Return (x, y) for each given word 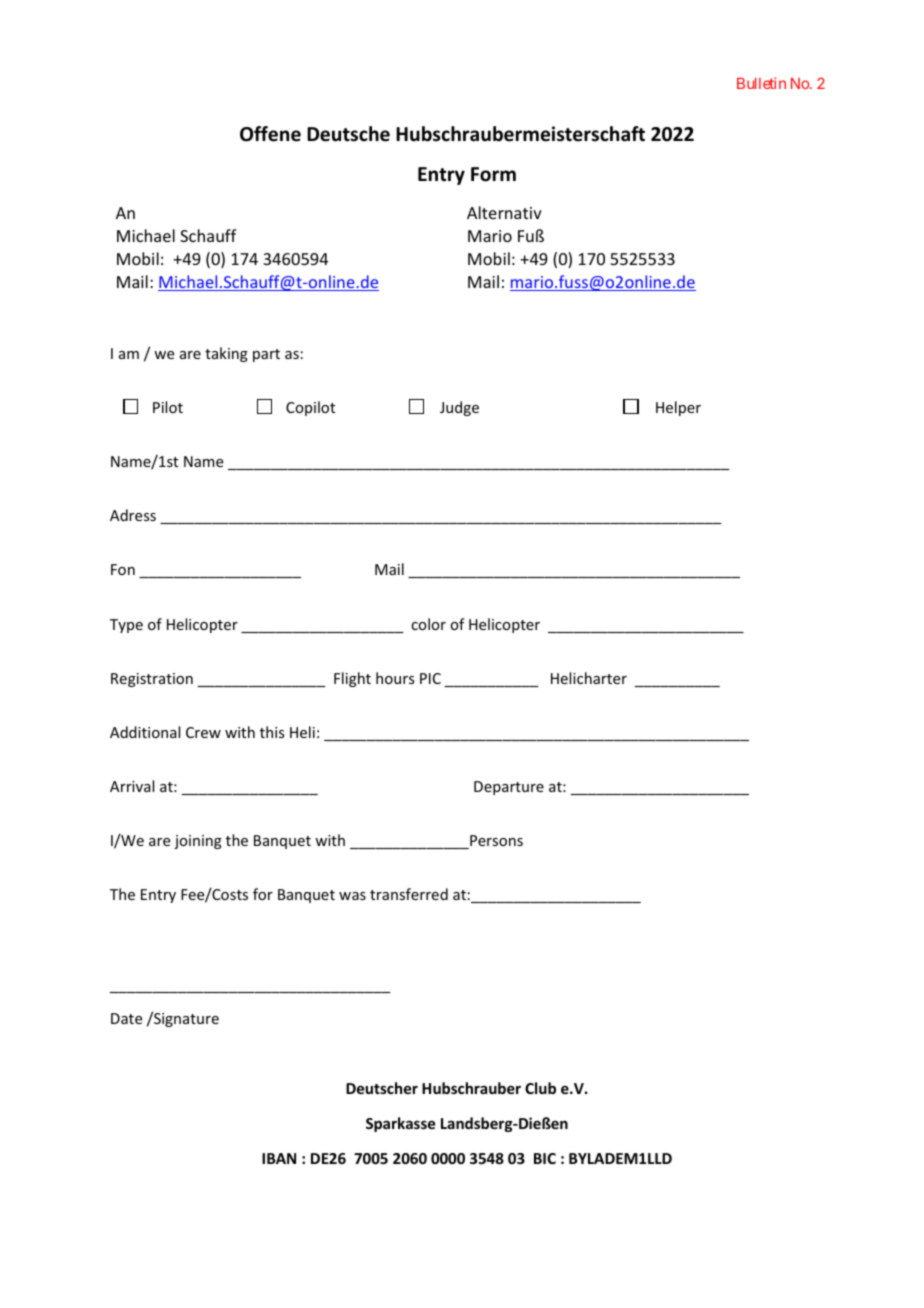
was (352, 896)
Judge (459, 408)
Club (540, 1088)
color (428, 624)
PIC (430, 678)
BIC (545, 1158)
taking (226, 354)
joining (198, 842)
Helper (678, 408)
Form (493, 174)
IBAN (279, 1158)
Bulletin (761, 83)
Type (126, 626)
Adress (133, 515)
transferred (409, 894)
